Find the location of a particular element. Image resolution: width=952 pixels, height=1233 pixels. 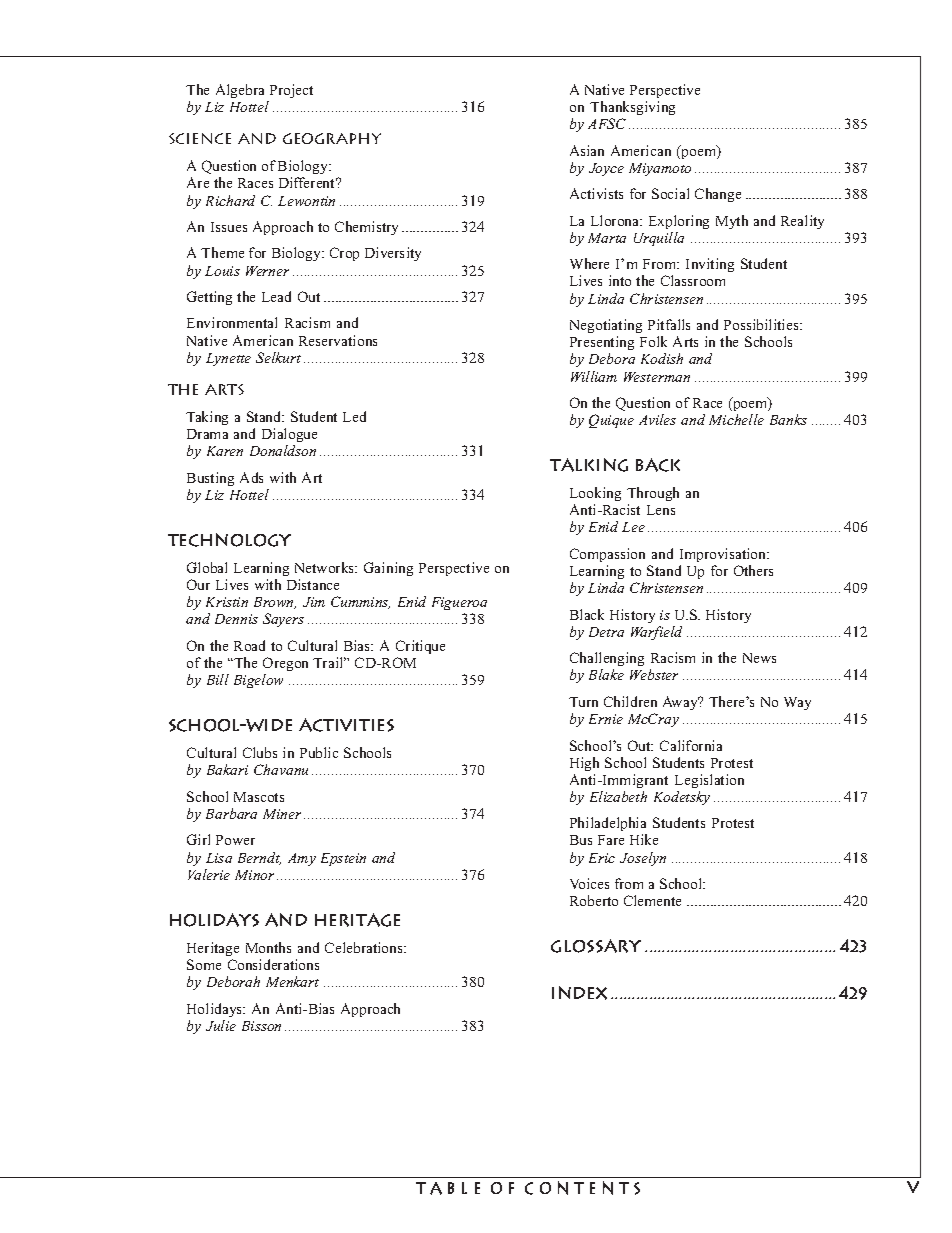

Legislation is located at coordinates (709, 781).
